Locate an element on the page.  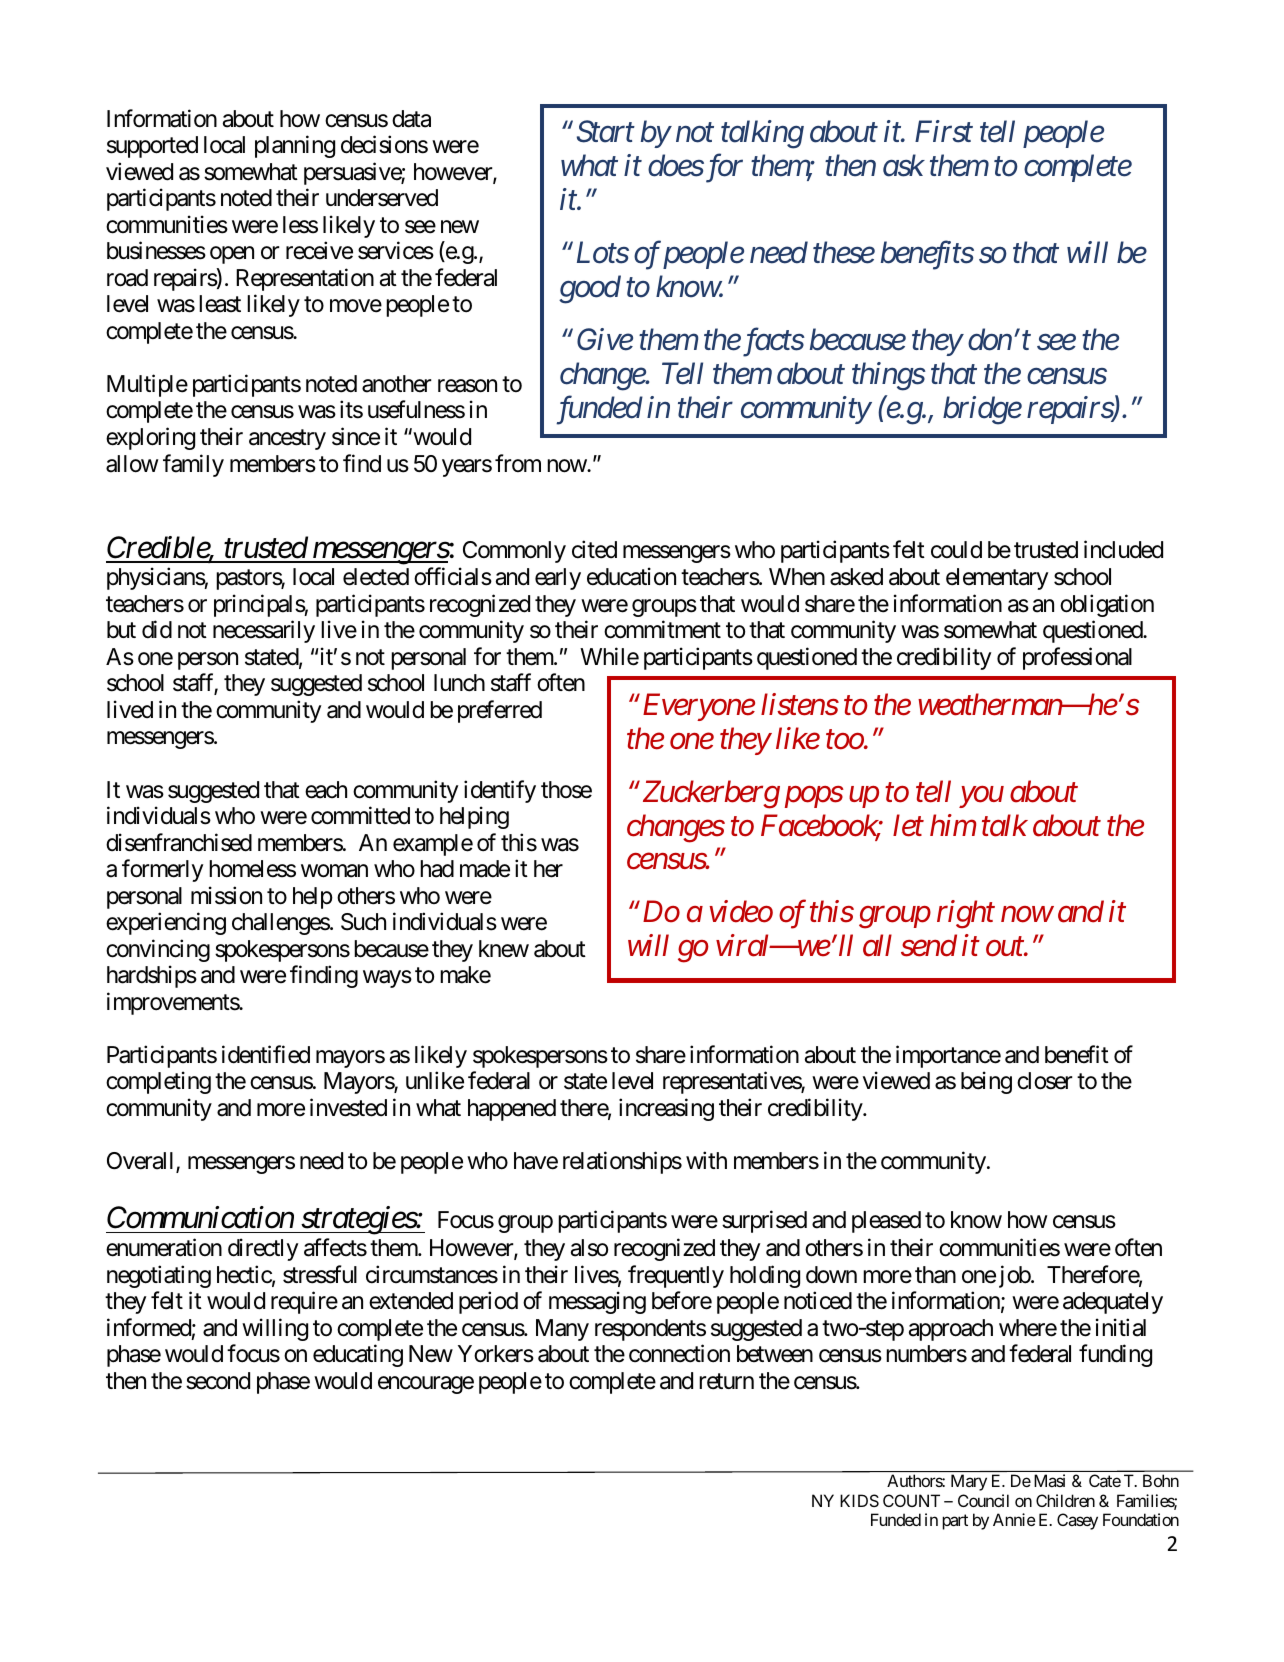
education is located at coordinates (631, 576).
